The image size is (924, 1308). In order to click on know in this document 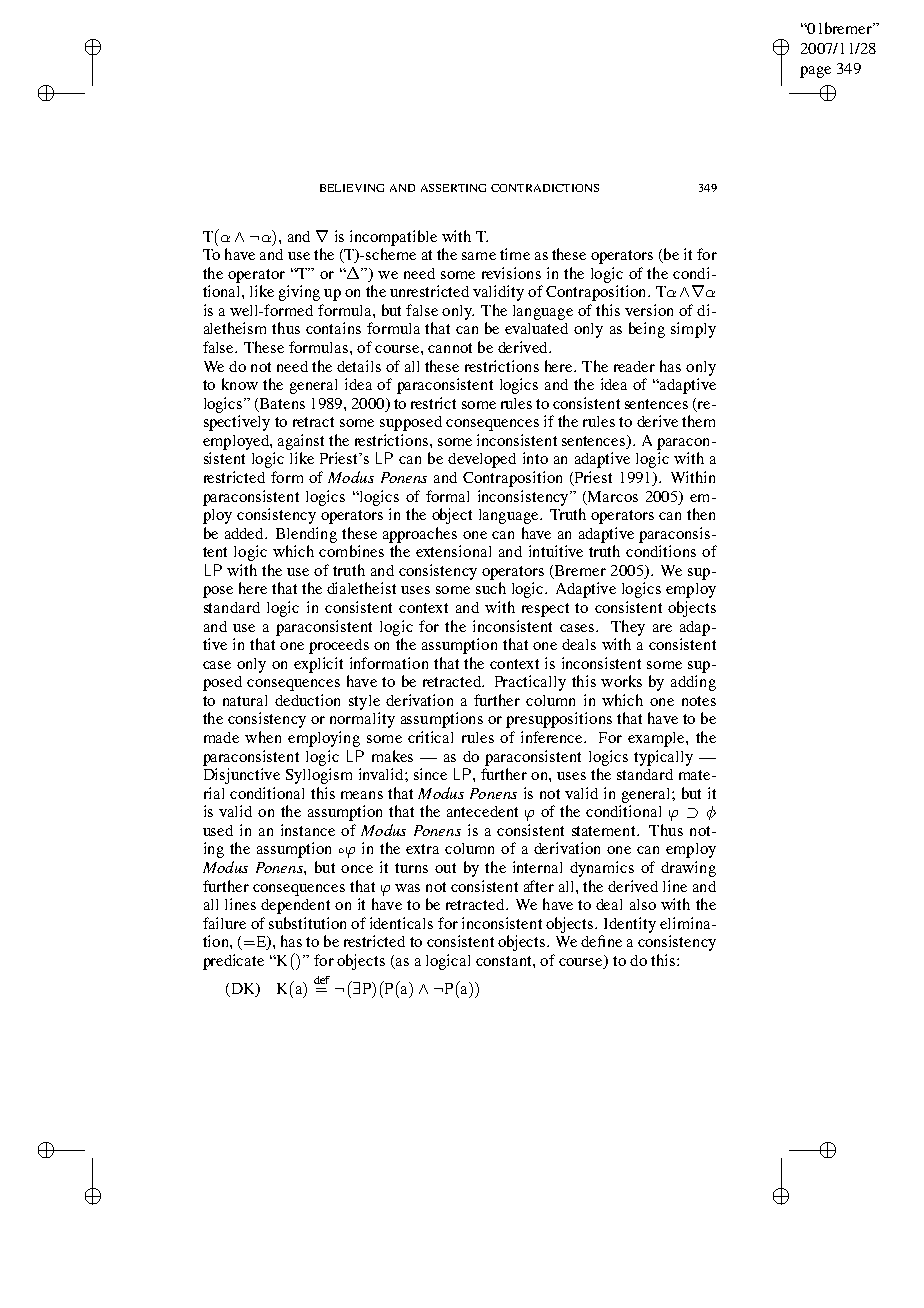, I will do `click(240, 384)`.
